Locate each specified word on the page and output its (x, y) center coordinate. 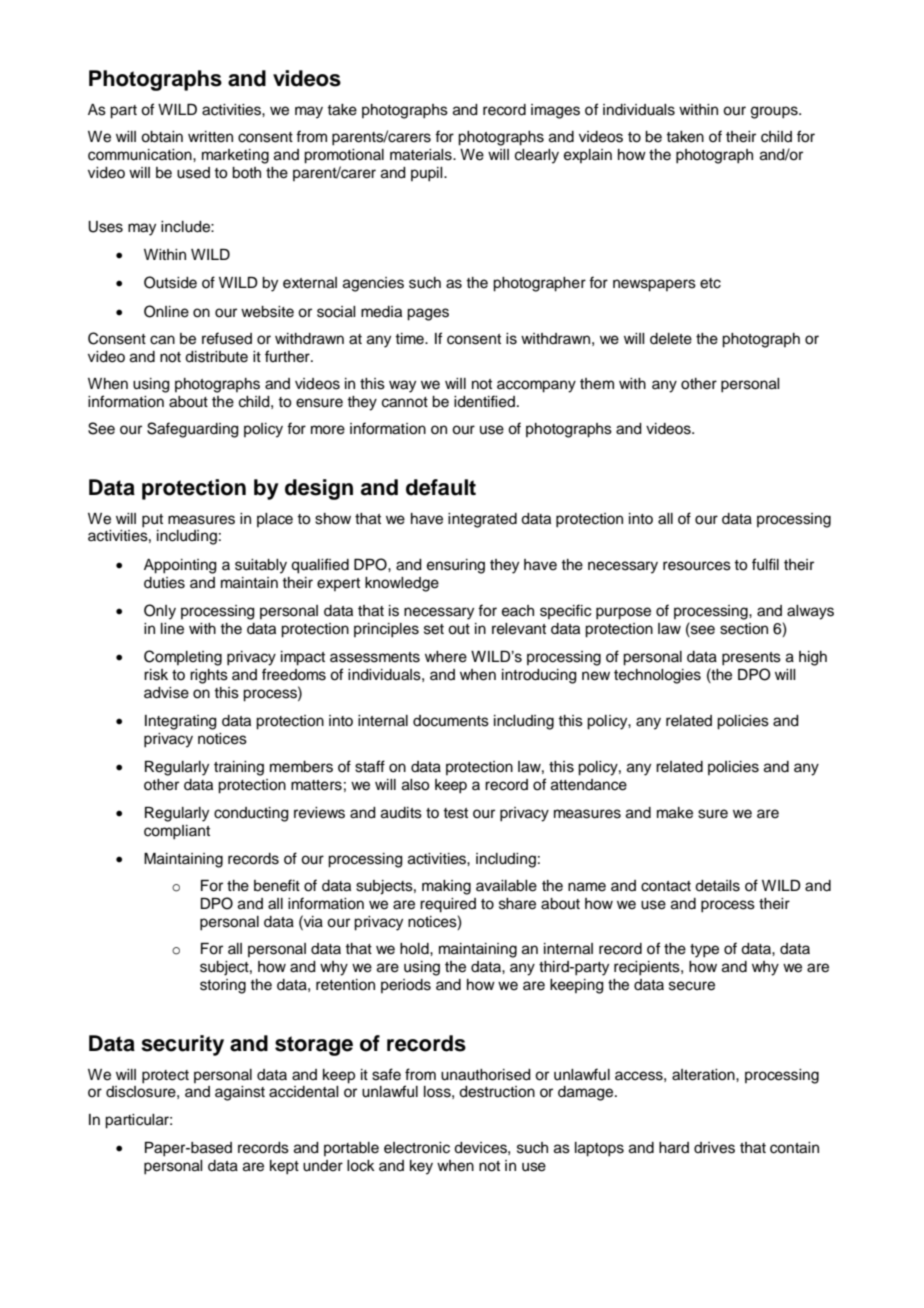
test (455, 813)
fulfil (765, 564)
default (441, 487)
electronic (417, 1148)
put (152, 521)
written (210, 137)
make (675, 813)
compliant (177, 832)
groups (775, 112)
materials (422, 155)
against (240, 1093)
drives (714, 1148)
